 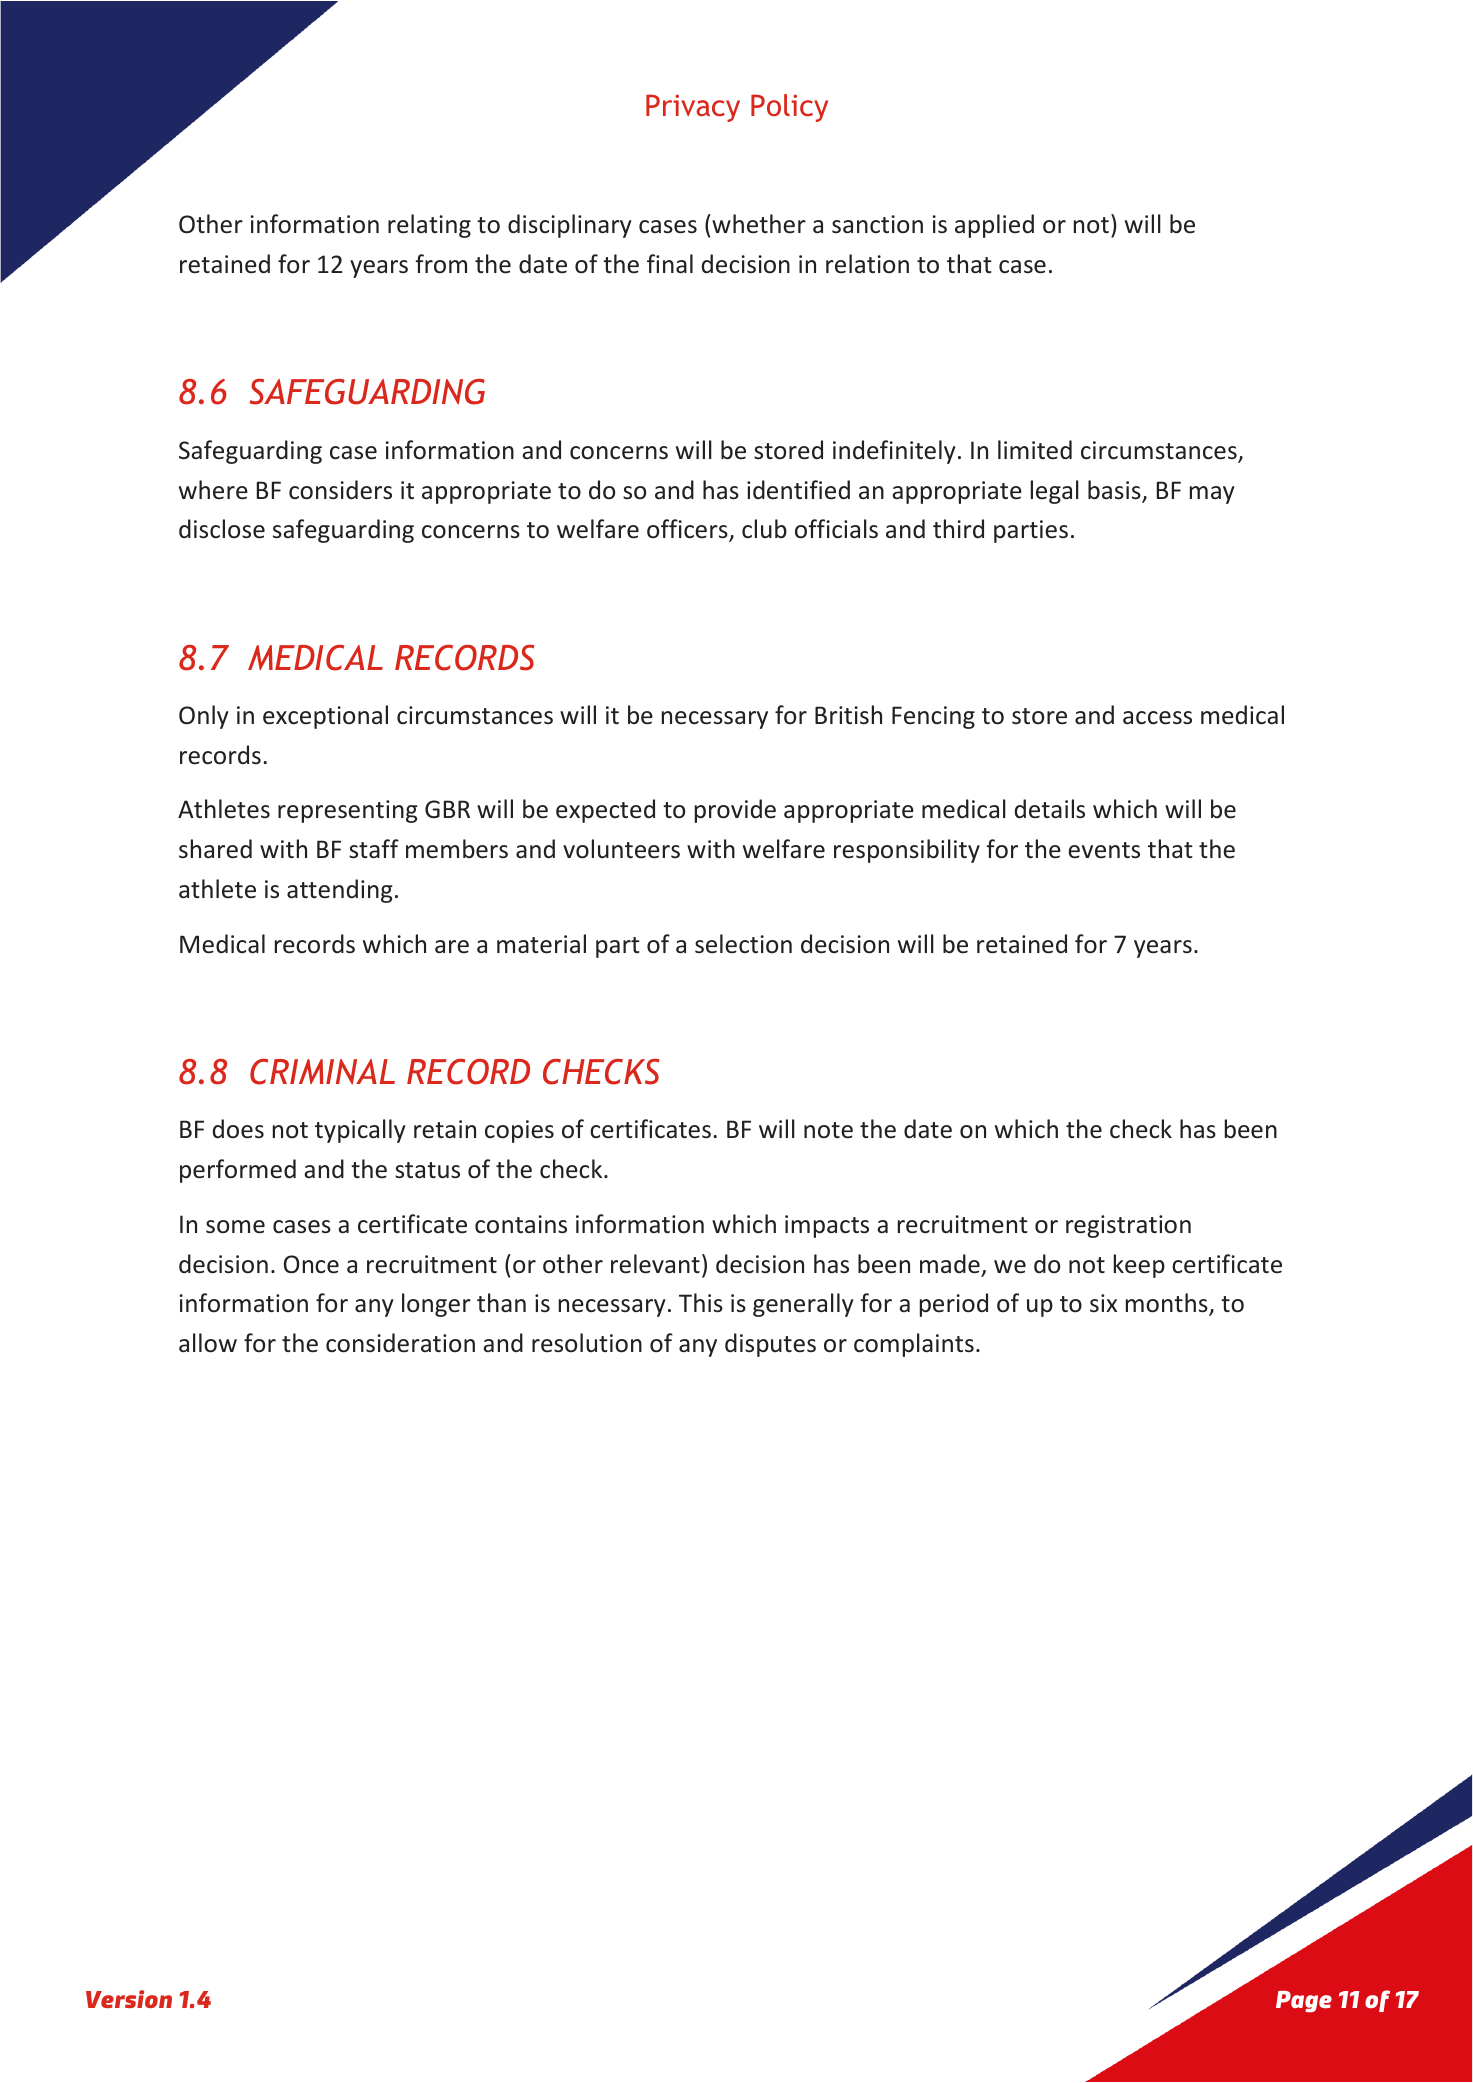 I want to click on relating, so click(x=429, y=226).
